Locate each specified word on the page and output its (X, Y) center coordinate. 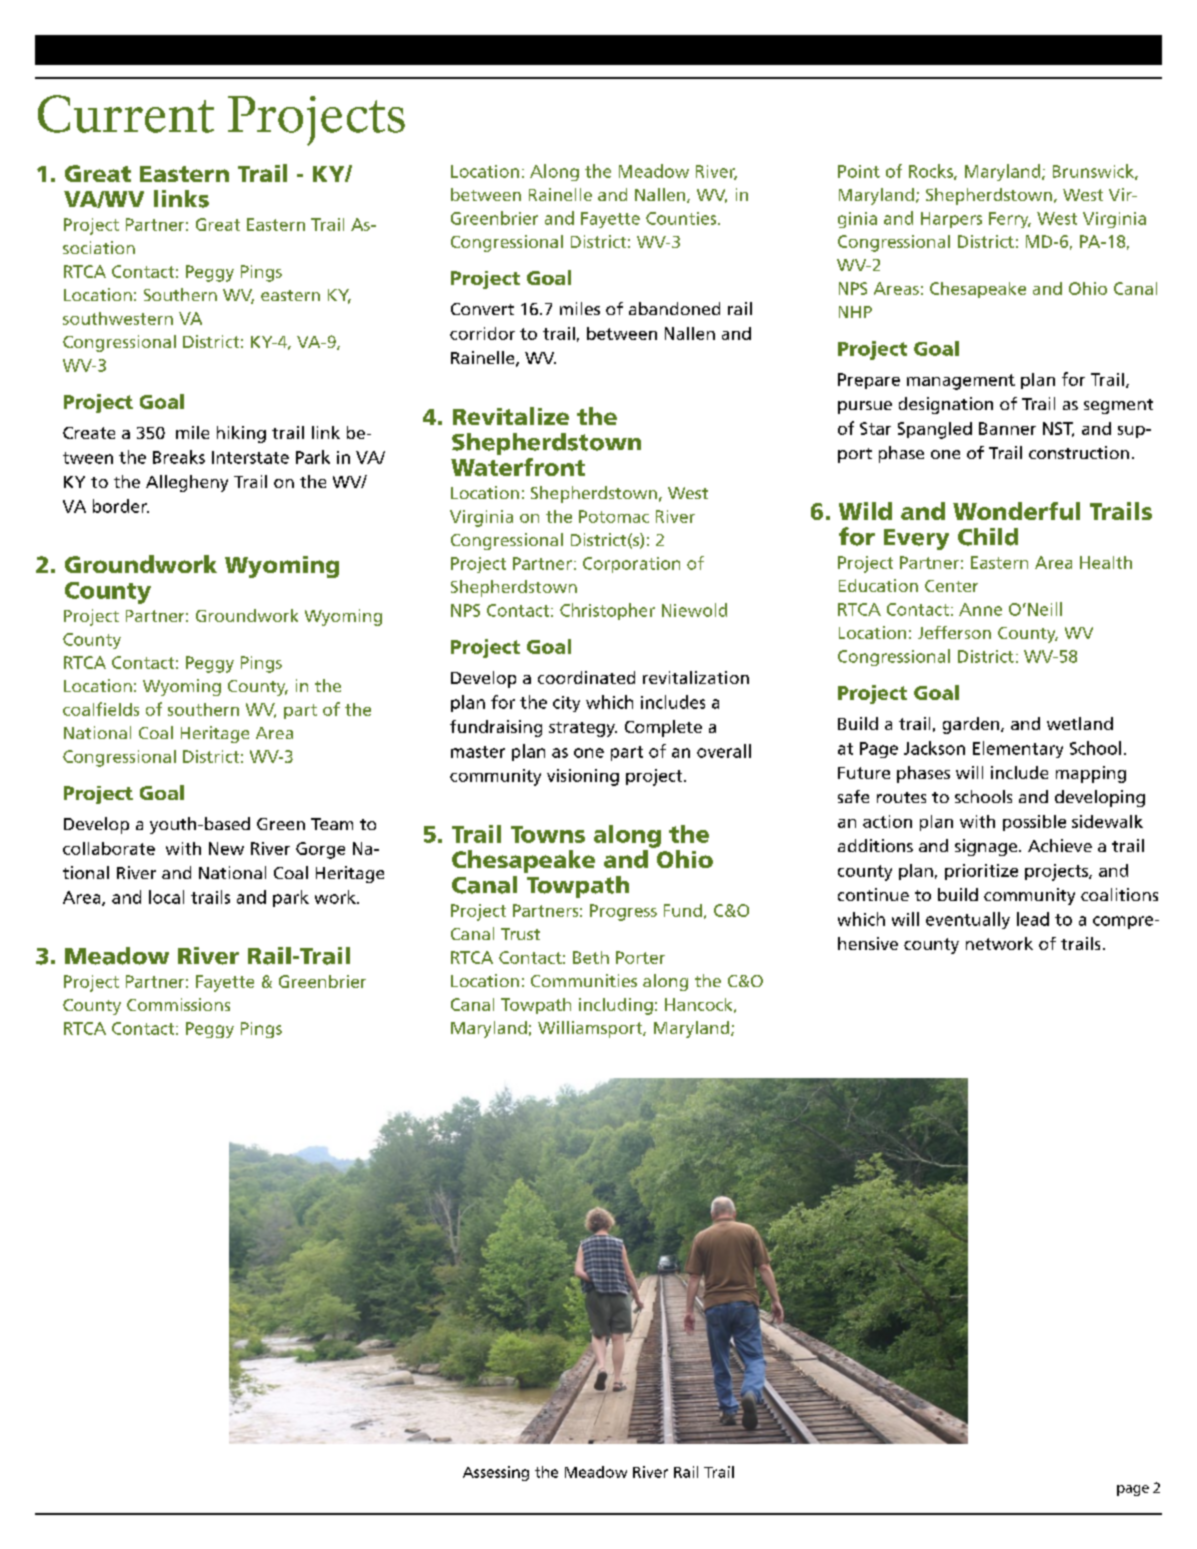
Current (126, 114)
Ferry (1010, 220)
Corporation (631, 565)
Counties (682, 218)
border (121, 506)
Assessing (496, 1473)
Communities (584, 980)
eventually (968, 920)
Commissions (178, 1004)
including (616, 1006)
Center (951, 586)
